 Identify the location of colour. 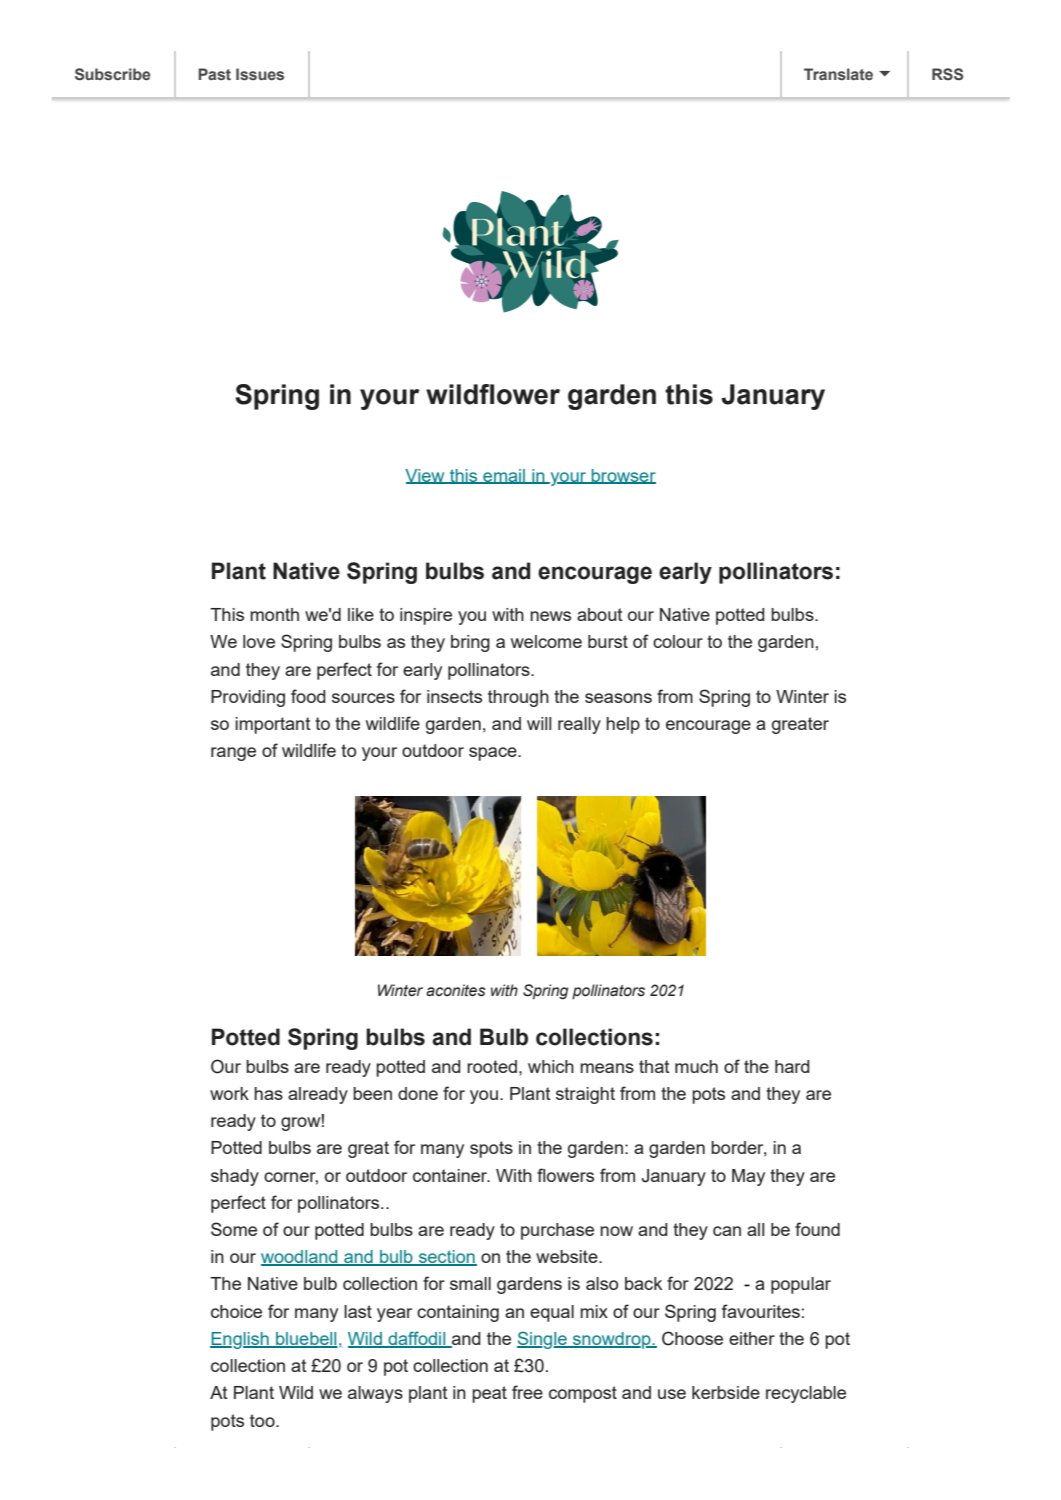
(678, 641).
